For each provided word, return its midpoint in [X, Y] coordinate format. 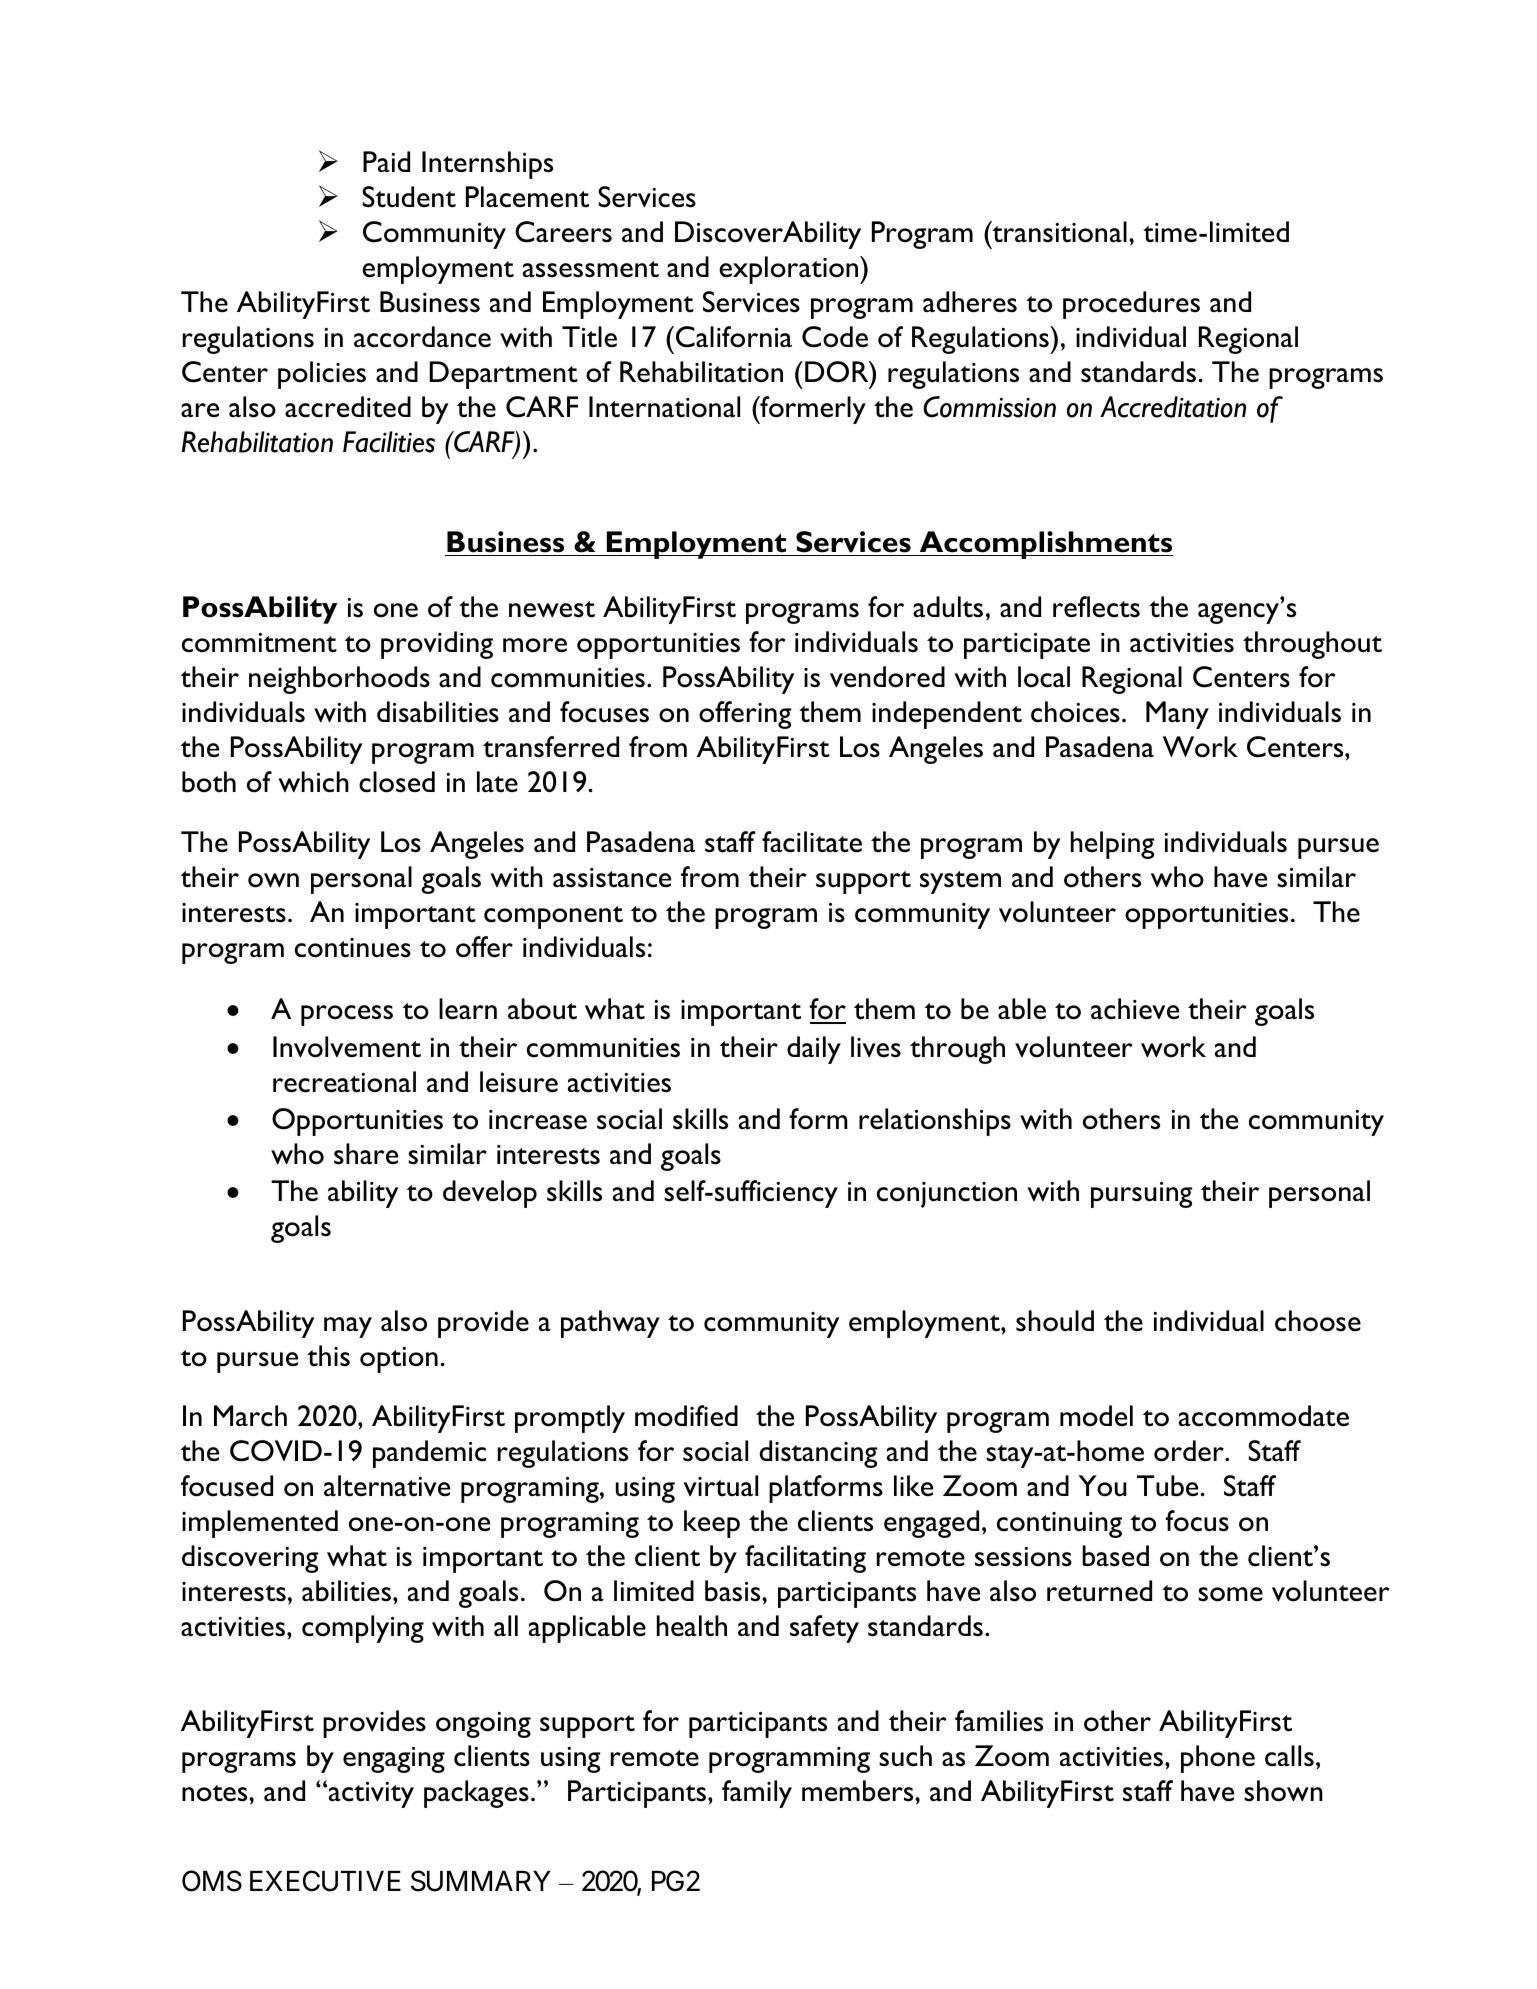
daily [814, 1050]
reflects [1096, 607]
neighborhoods [339, 680]
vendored [887, 677]
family [757, 1794]
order [1190, 1451]
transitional [1058, 232]
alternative [387, 1486]
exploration [790, 270]
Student [409, 197]
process [347, 1015]
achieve [1135, 1009]
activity [371, 1795]
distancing [818, 1454]
